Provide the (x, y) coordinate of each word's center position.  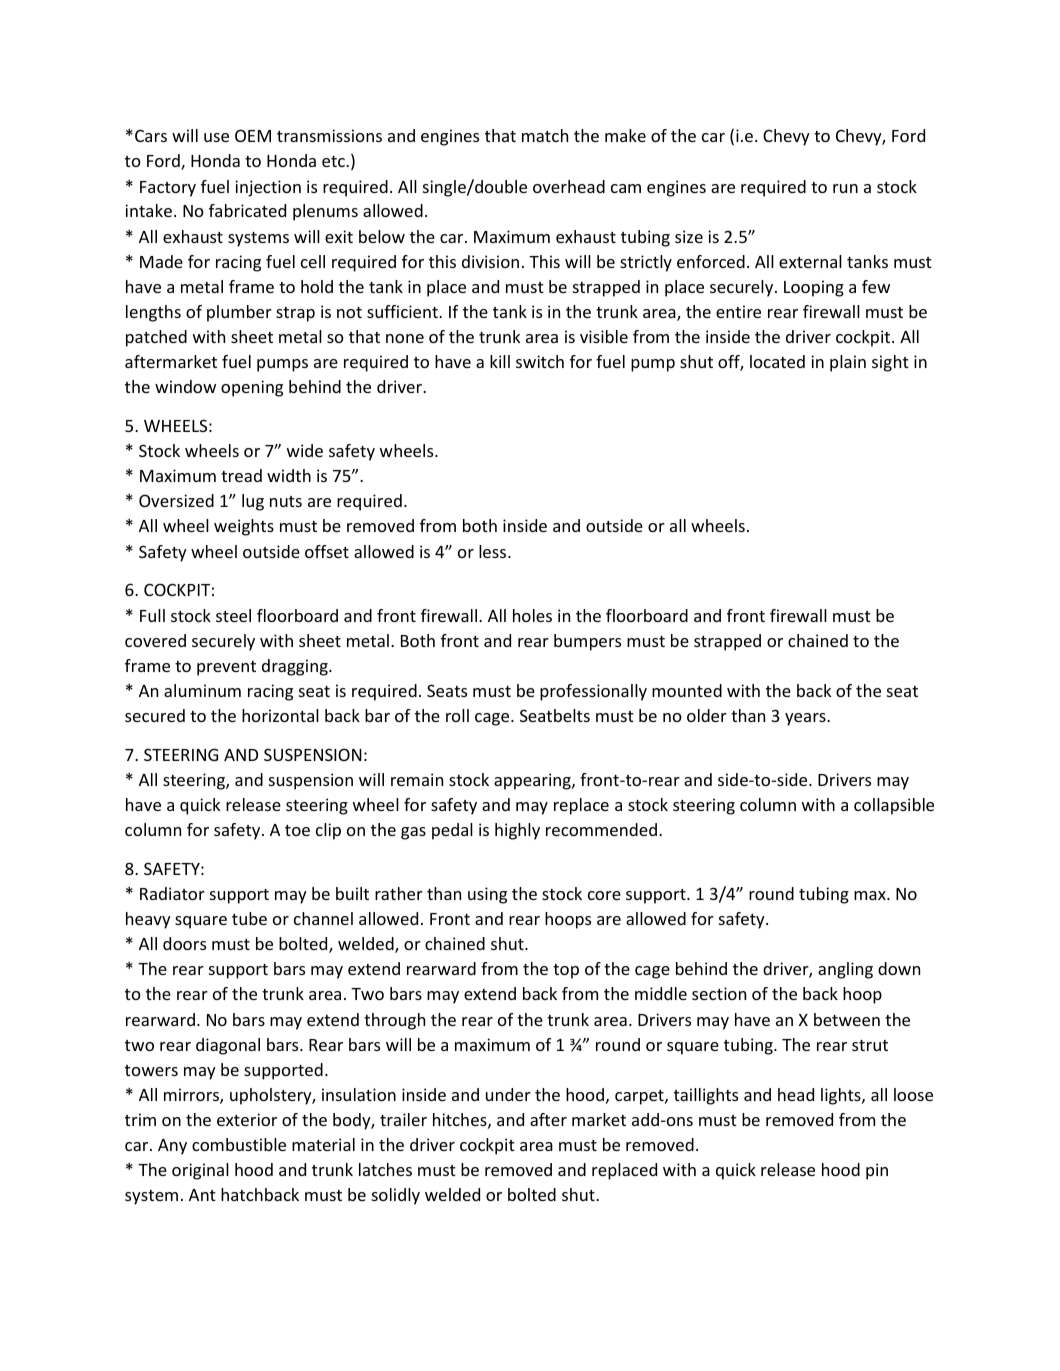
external (810, 261)
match (545, 135)
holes (532, 615)
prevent (226, 668)
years (806, 719)
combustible (239, 1144)
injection (268, 188)
